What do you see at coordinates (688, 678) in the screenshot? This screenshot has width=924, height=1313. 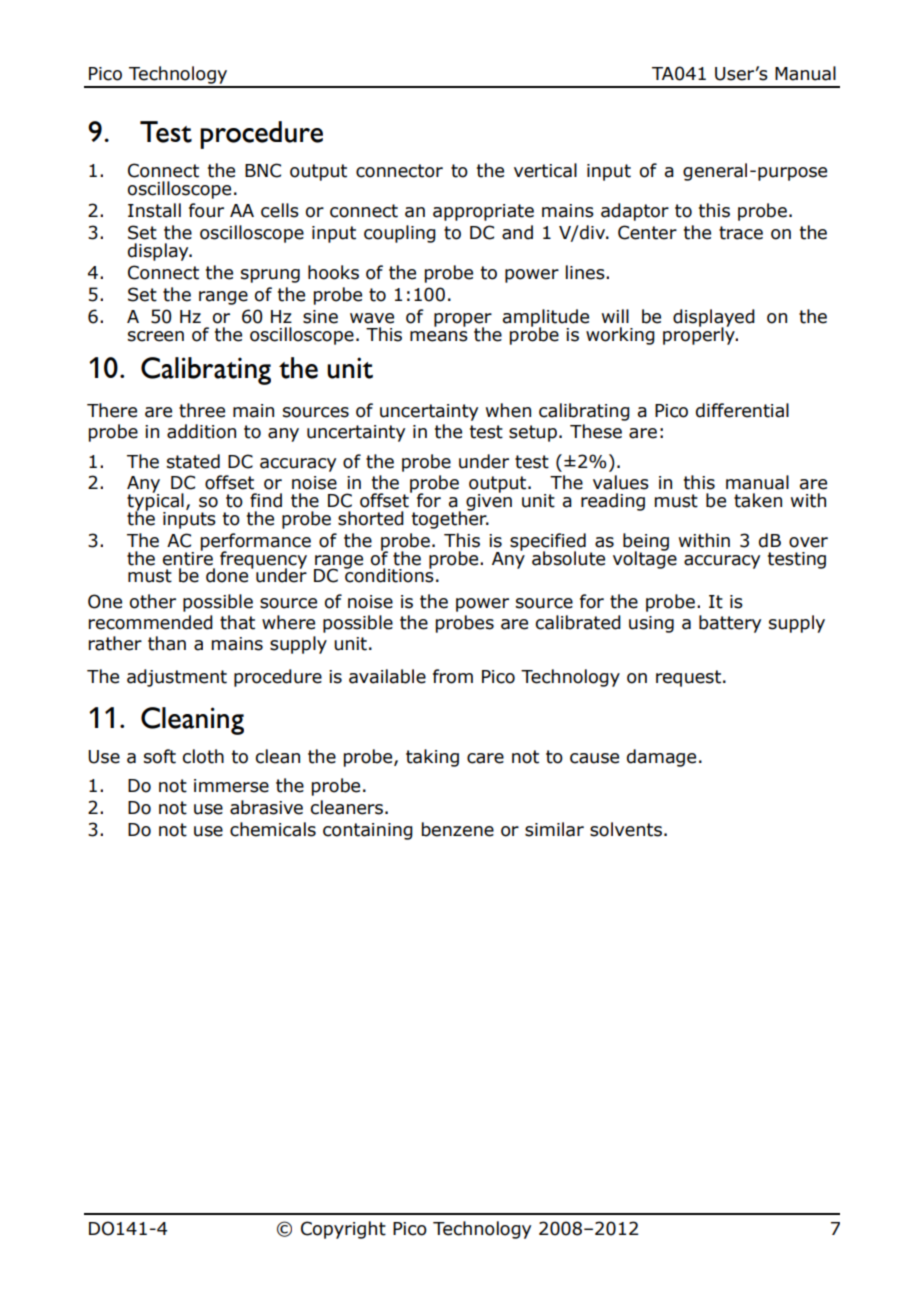 I see `request` at bounding box center [688, 678].
